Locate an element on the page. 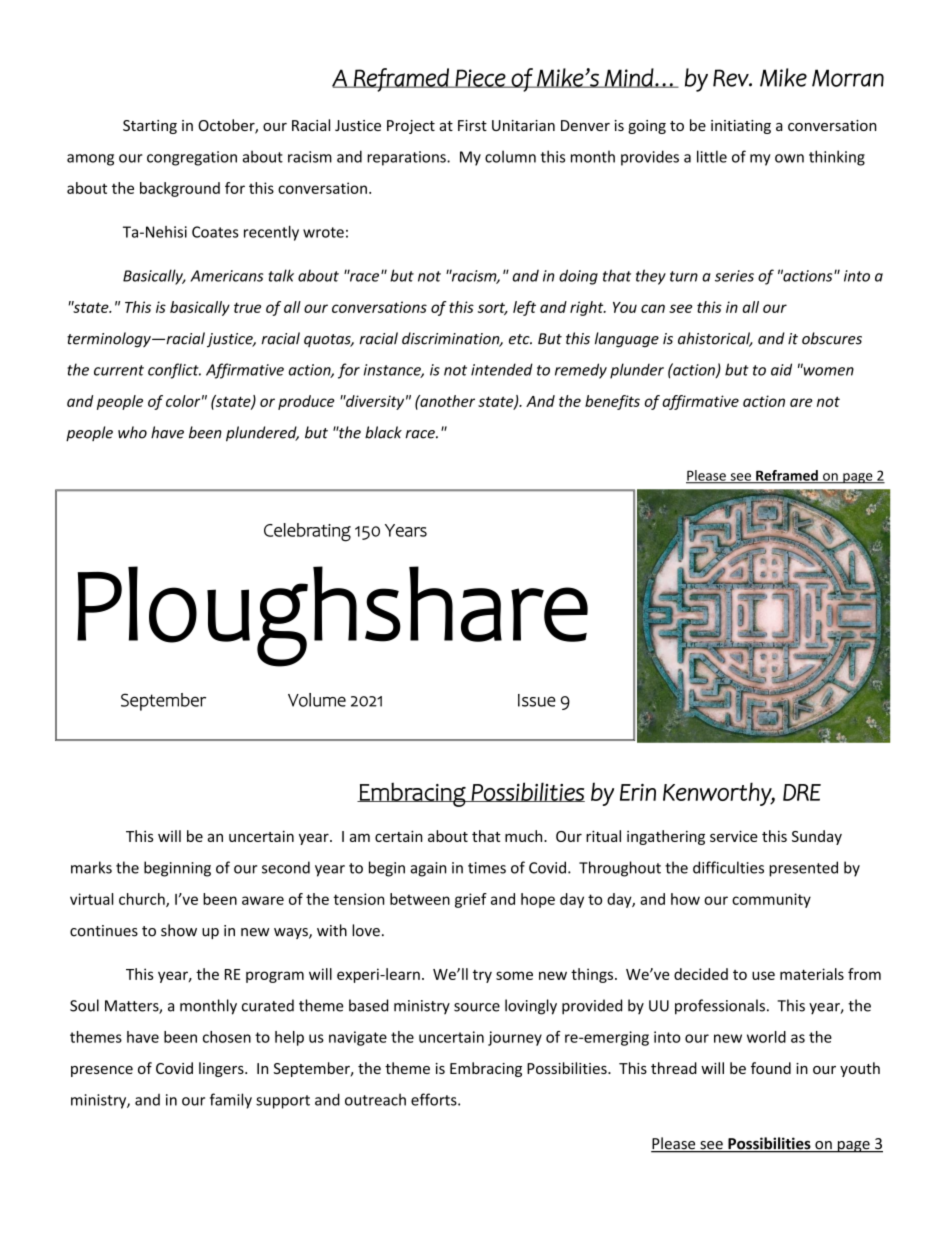 This document has width=952, height=1233. Issue is located at coordinates (537, 700).
